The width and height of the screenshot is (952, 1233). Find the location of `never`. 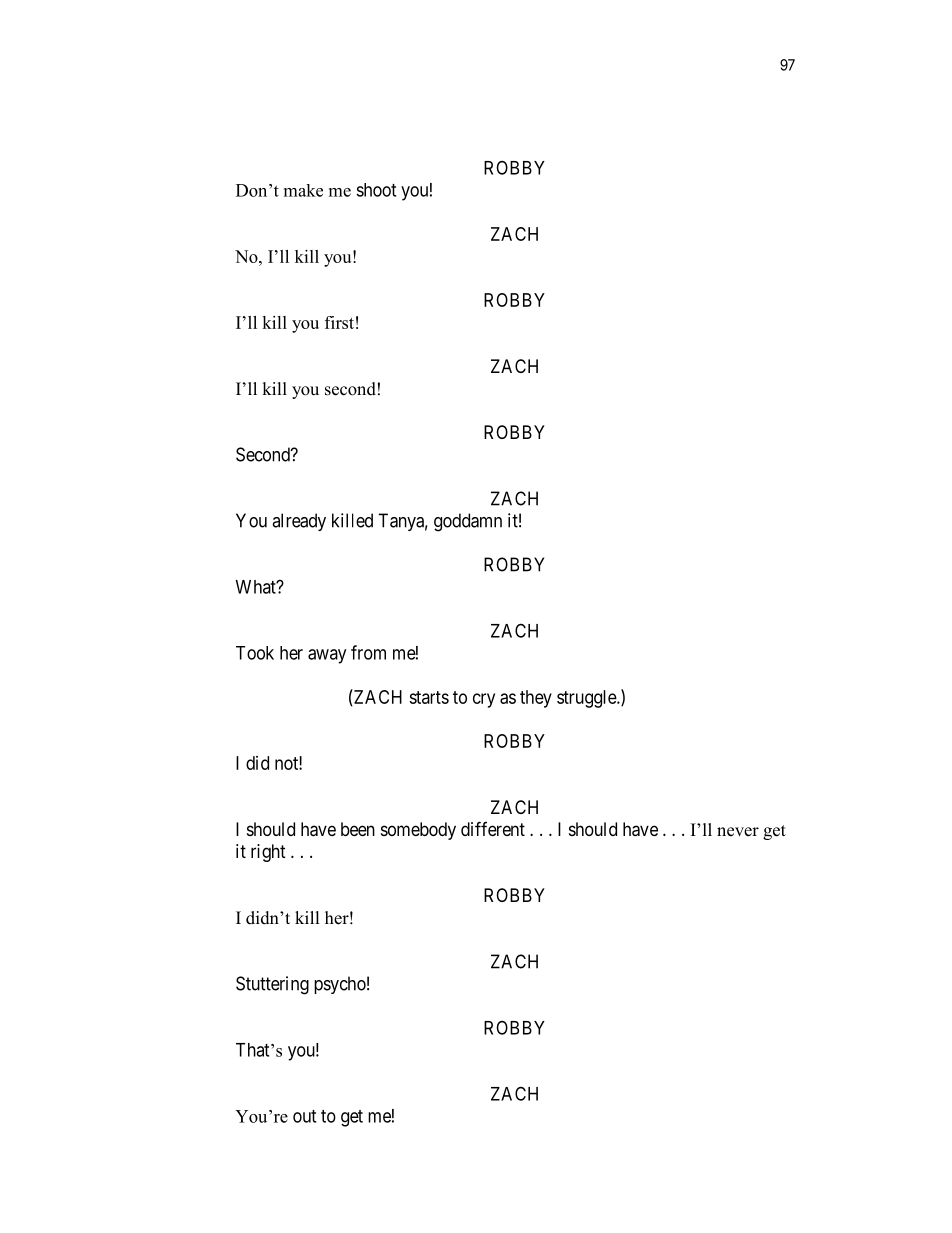

never is located at coordinates (738, 832).
